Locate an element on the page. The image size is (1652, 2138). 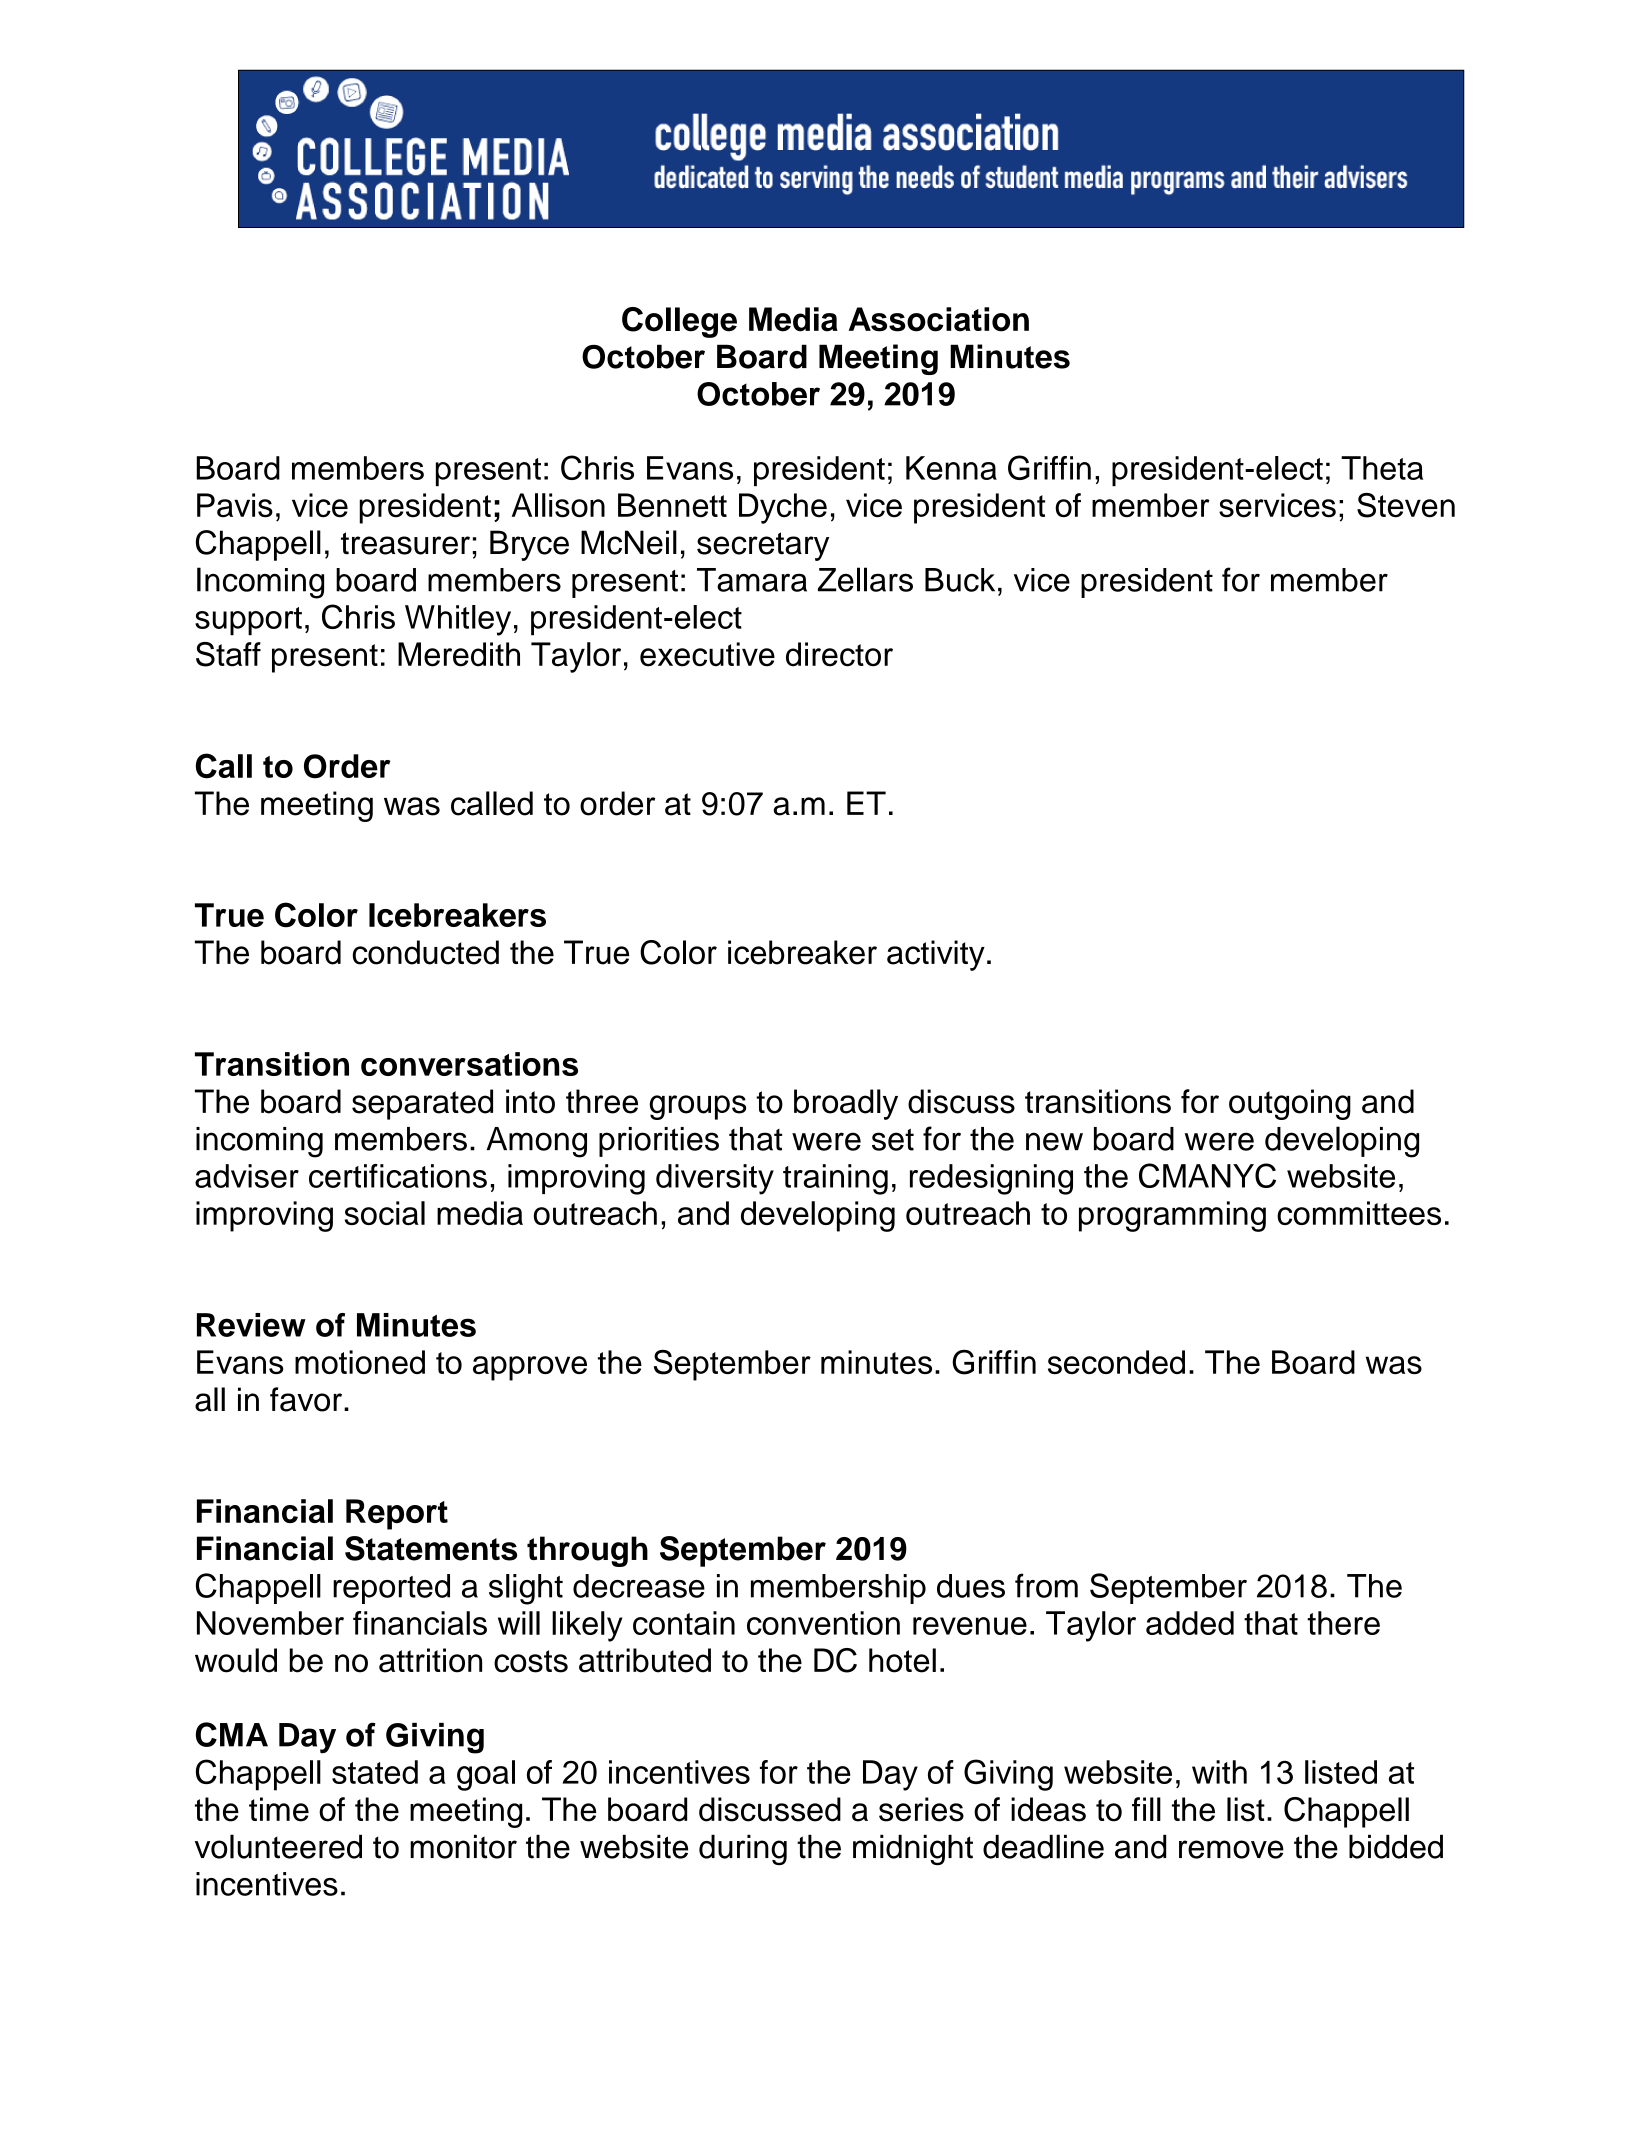
during is located at coordinates (743, 1849).
